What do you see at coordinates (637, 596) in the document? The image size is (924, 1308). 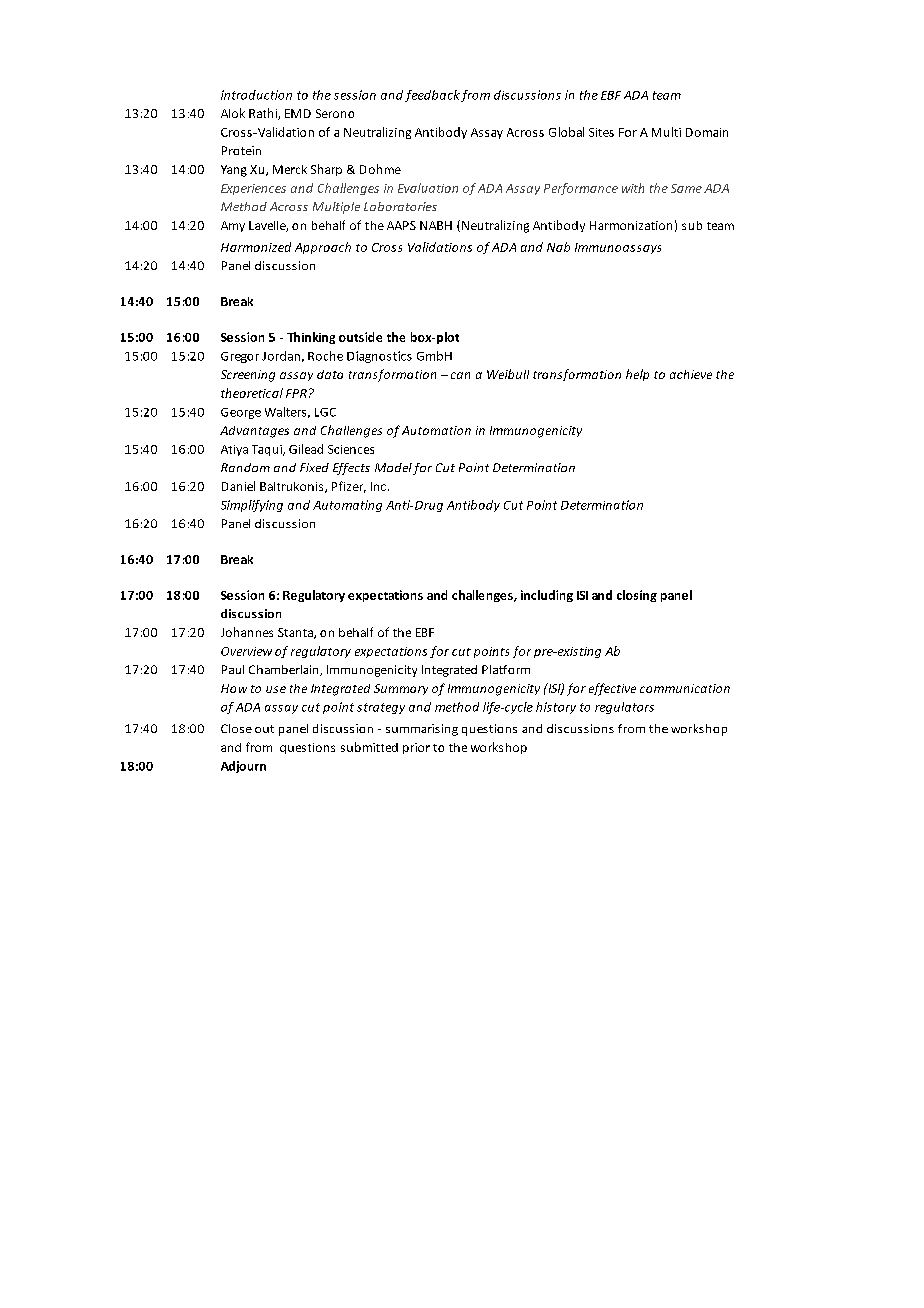 I see `closing` at bounding box center [637, 596].
